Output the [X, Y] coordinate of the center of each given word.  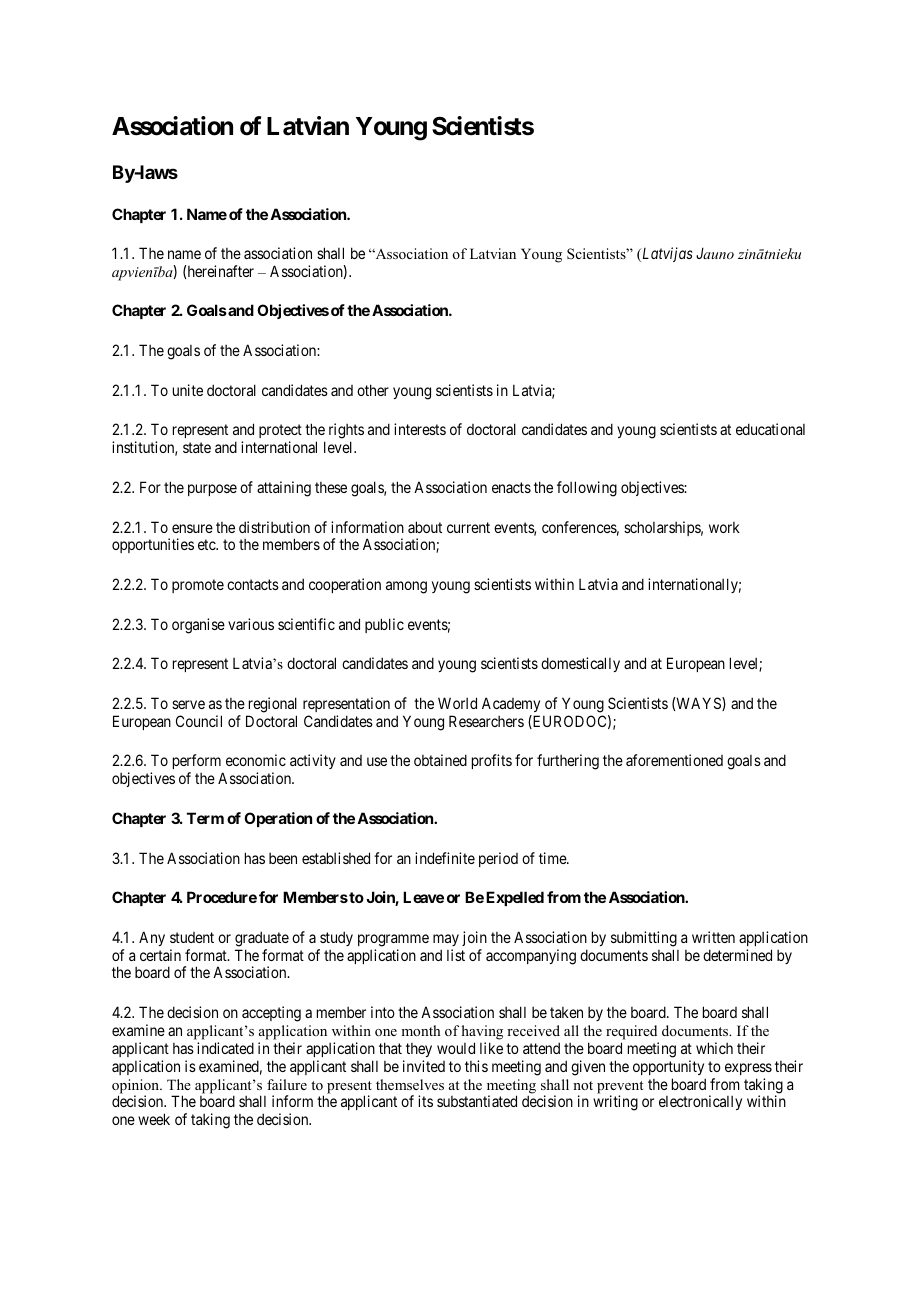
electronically [700, 1102]
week [154, 1119]
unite [188, 390]
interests [420, 429]
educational [770, 429]
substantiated [477, 1101]
